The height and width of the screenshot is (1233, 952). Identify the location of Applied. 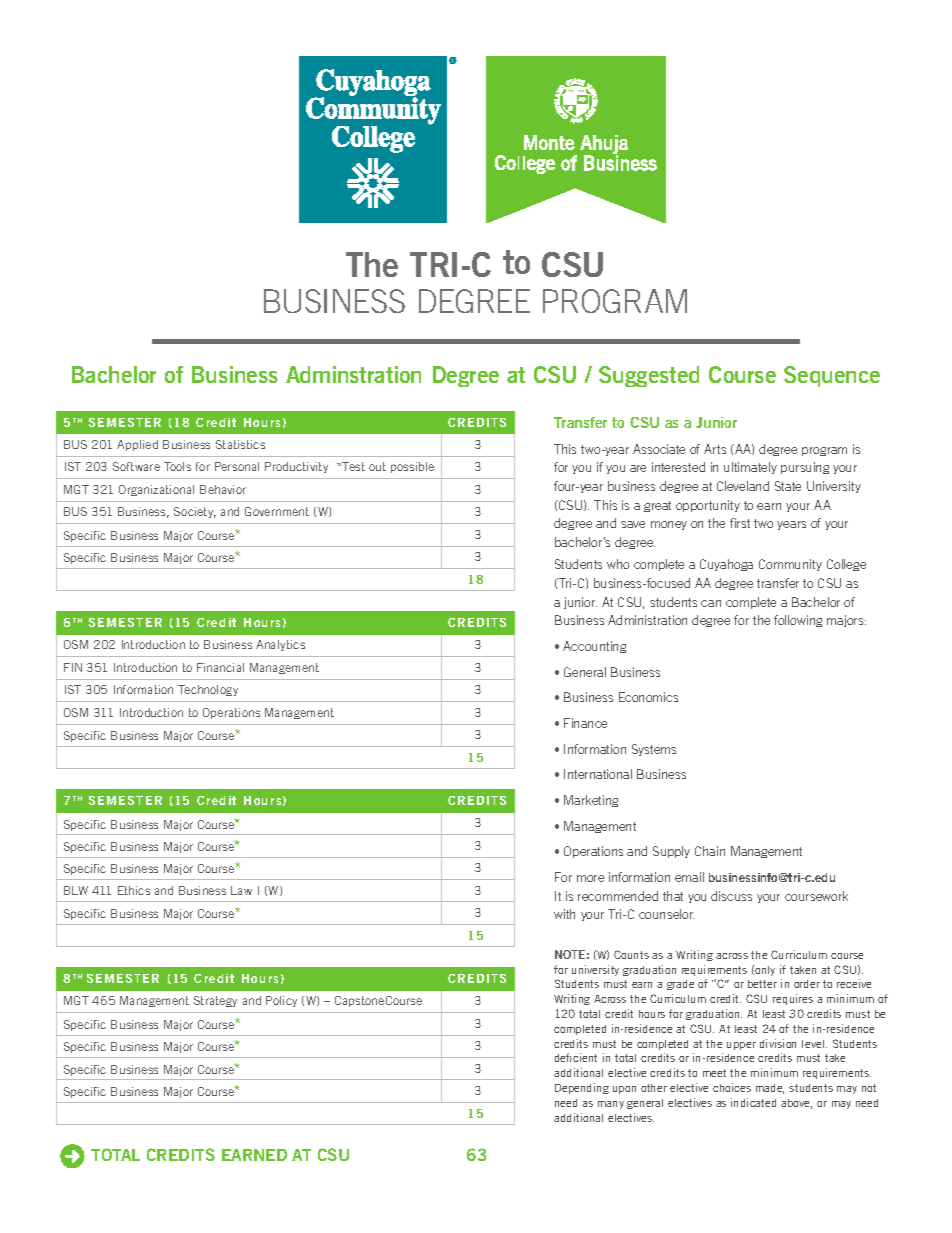
(137, 445).
